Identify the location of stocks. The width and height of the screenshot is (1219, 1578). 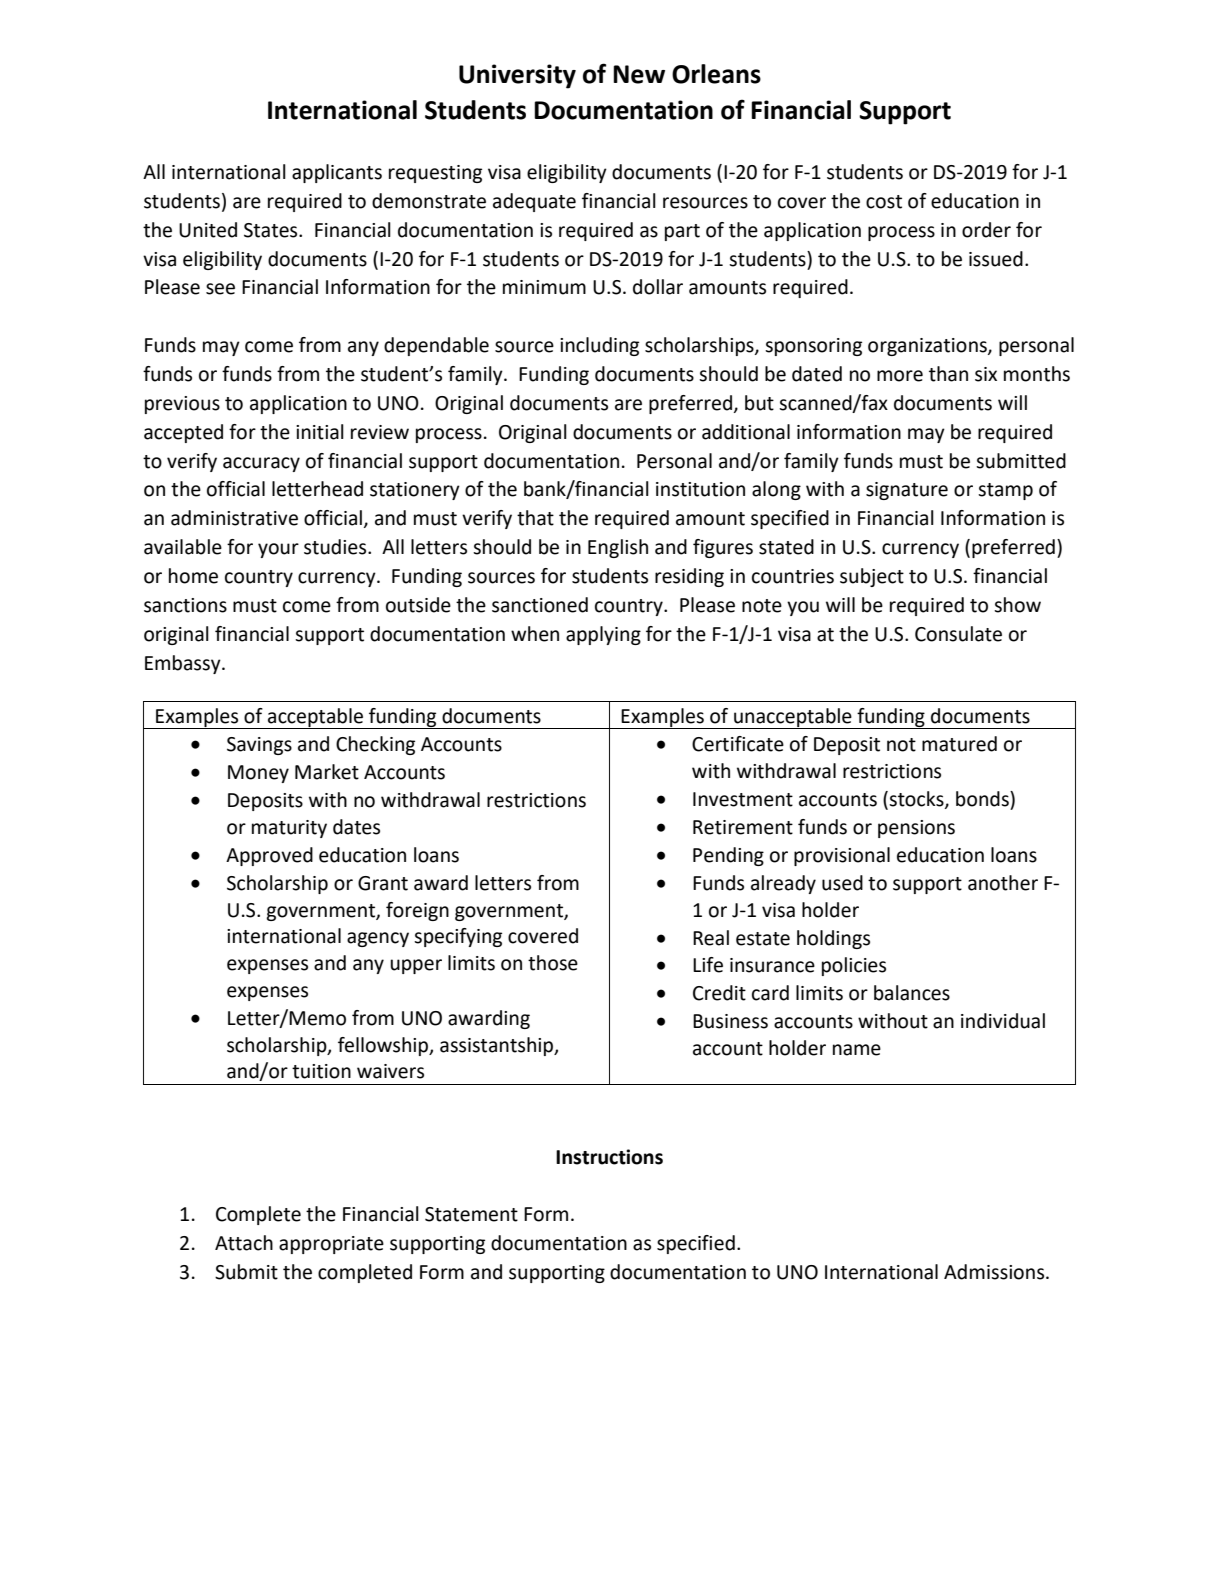
(917, 800).
